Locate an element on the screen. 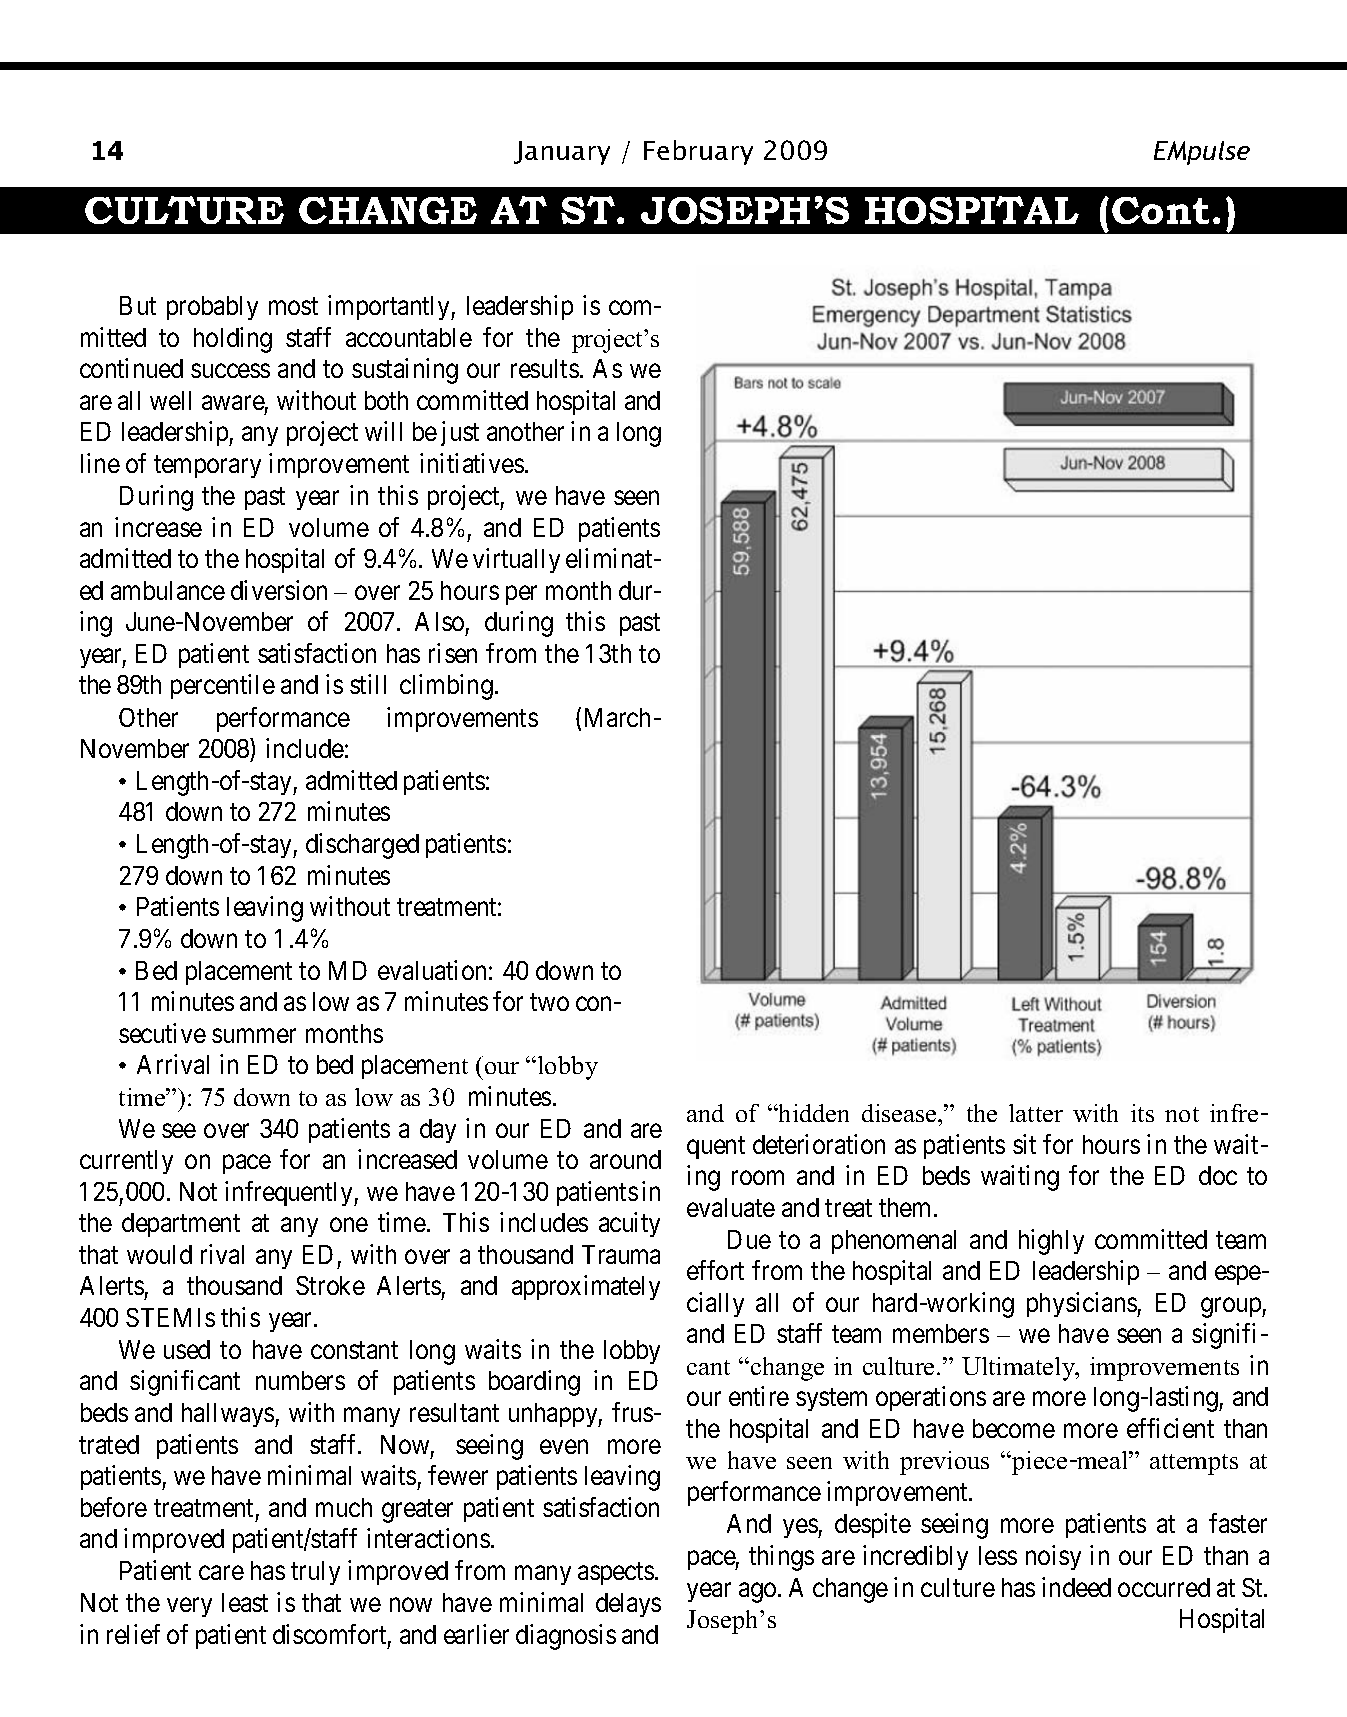 The width and height of the screenshot is (1347, 1717). highly is located at coordinates (1051, 1242).
